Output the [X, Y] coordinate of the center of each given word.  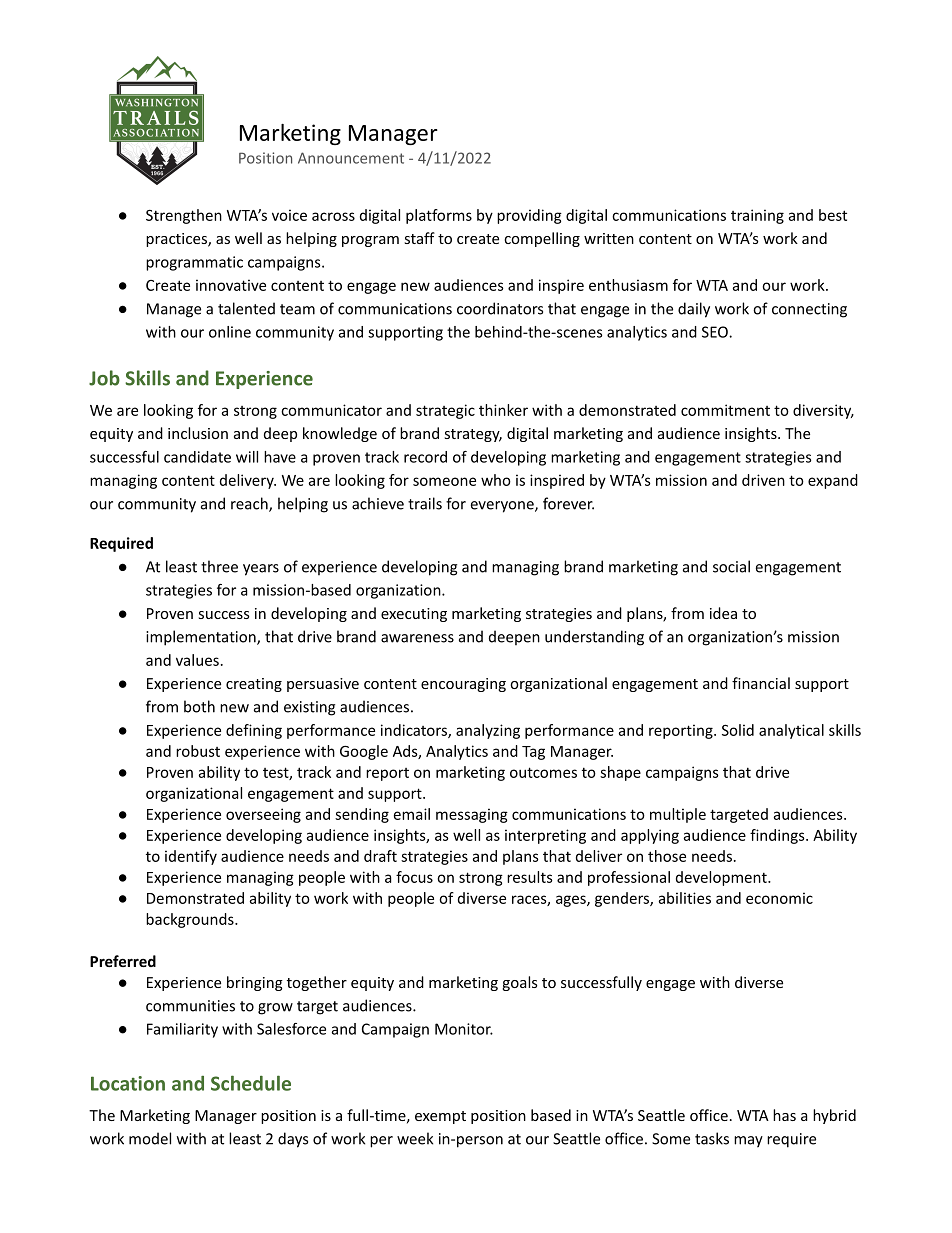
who [496, 480]
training [757, 216]
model [150, 1138]
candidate [197, 457]
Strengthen [184, 216]
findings [778, 836]
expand [833, 481]
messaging [472, 815]
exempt [440, 1117]
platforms [439, 216]
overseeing [263, 815]
